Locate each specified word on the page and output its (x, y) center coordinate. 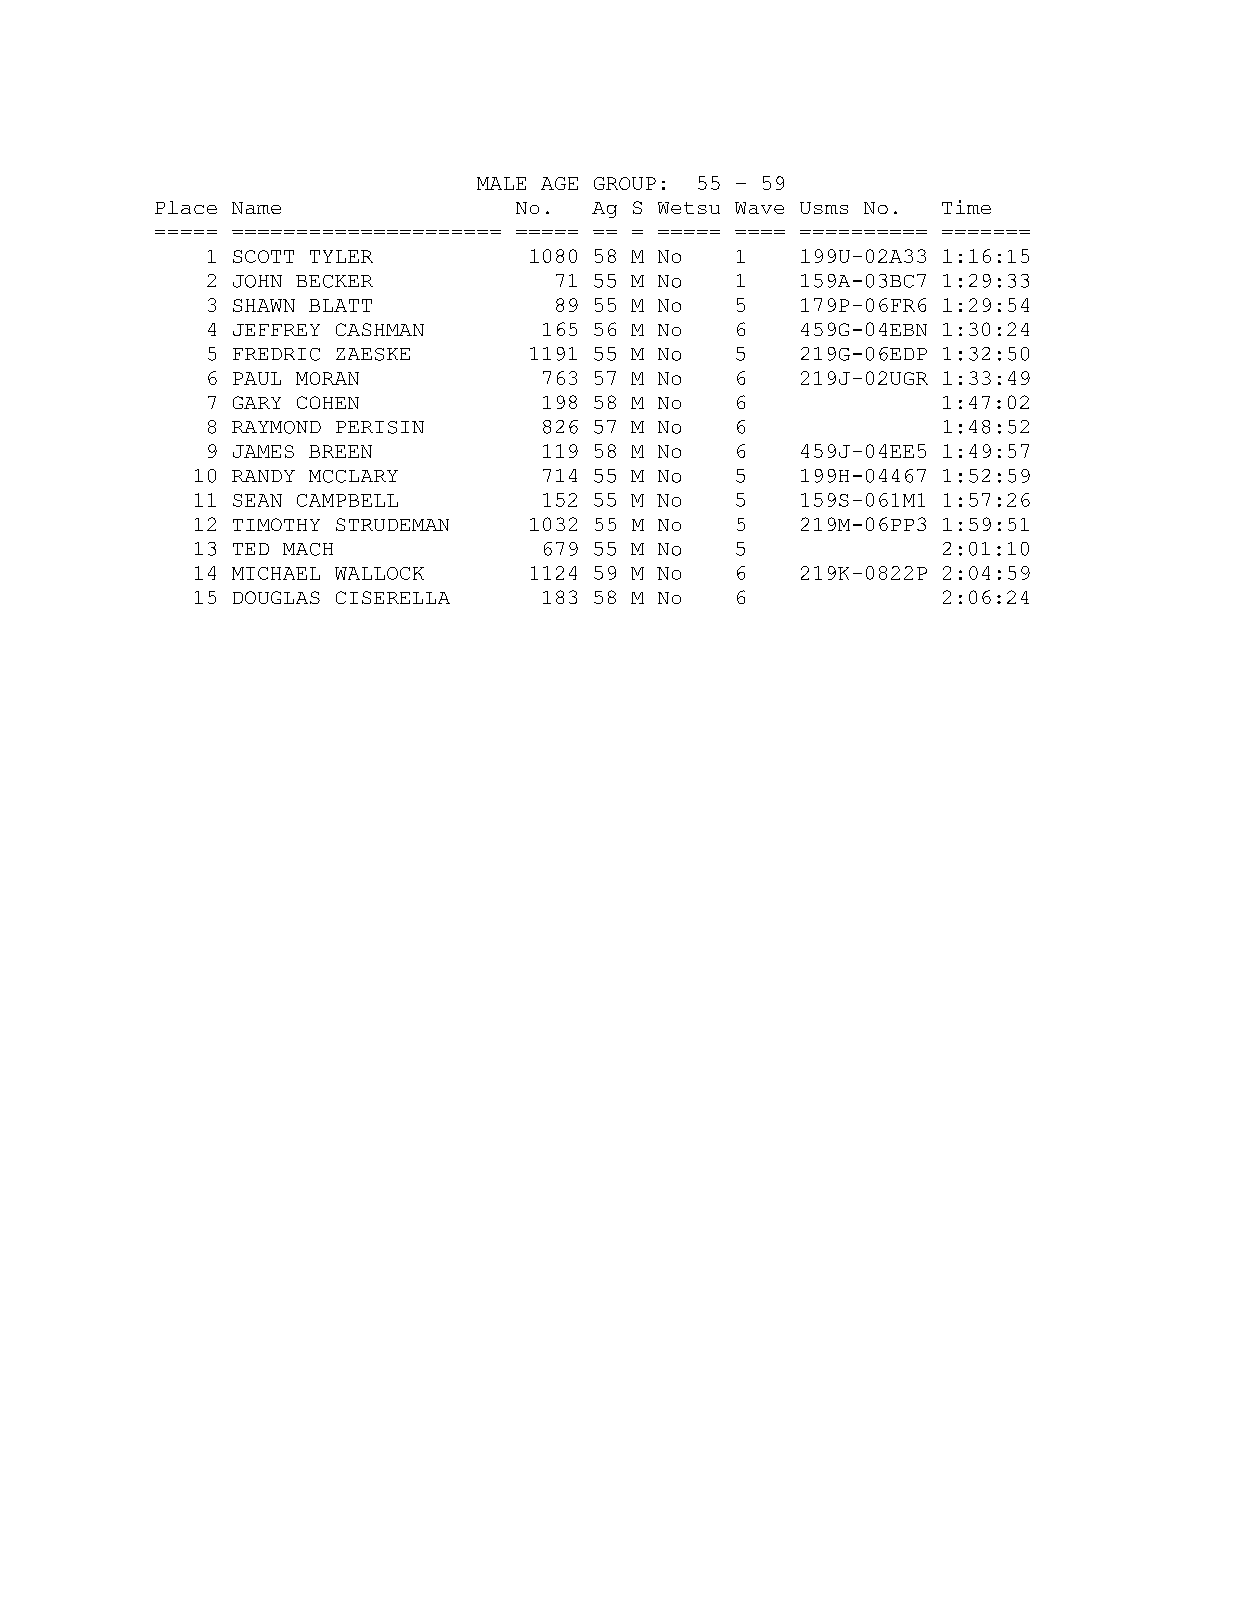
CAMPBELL (347, 500)
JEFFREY (276, 330)
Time (966, 207)
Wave (759, 208)
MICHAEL (276, 573)
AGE (559, 183)
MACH (308, 549)
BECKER (334, 281)
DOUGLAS (276, 597)
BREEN (340, 451)
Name (256, 208)
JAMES (263, 451)
